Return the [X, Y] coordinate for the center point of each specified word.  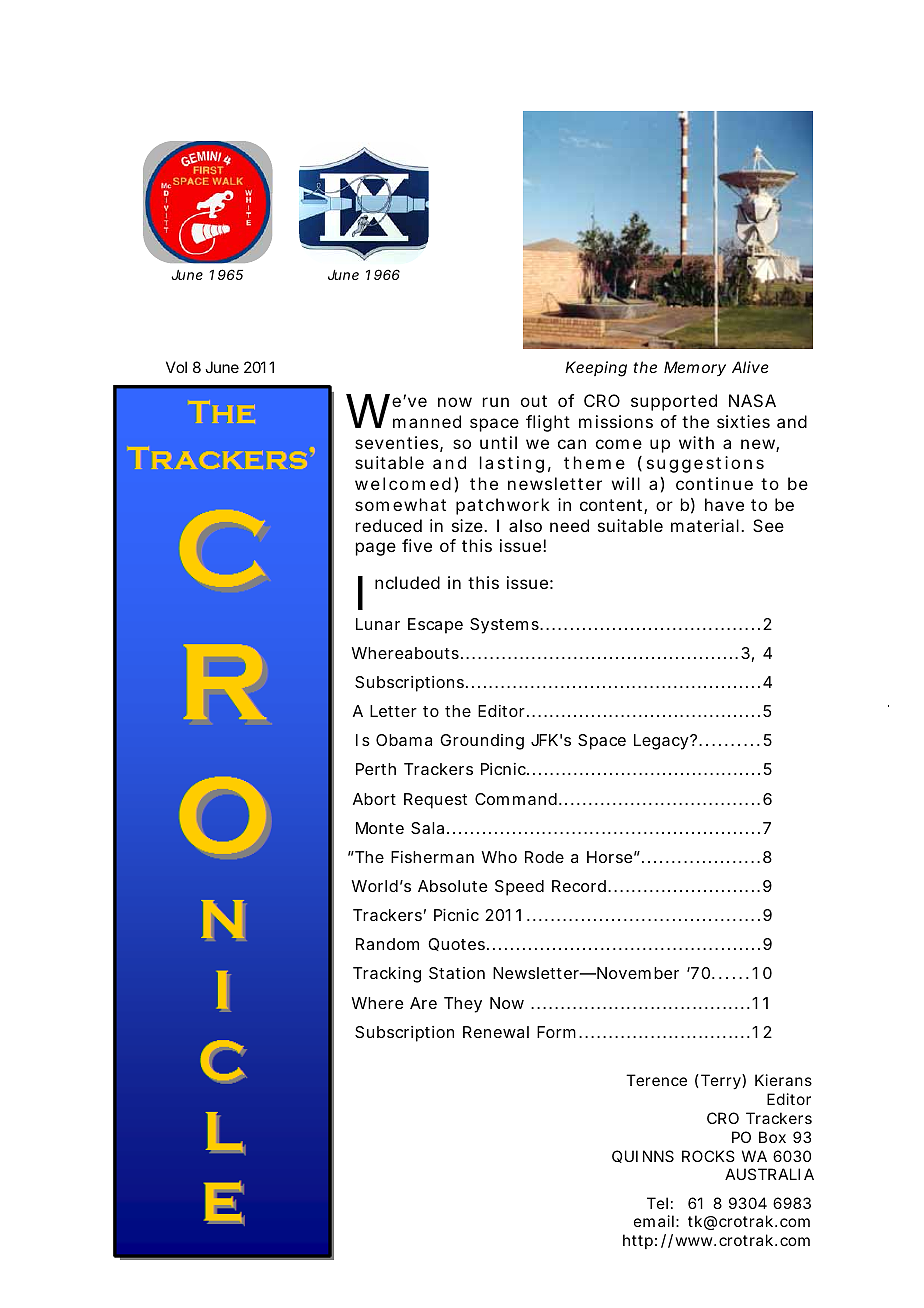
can [572, 444]
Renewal [496, 1032]
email [654, 1221]
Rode [544, 857]
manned [427, 421]
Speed [519, 888]
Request [435, 801]
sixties [743, 421]
